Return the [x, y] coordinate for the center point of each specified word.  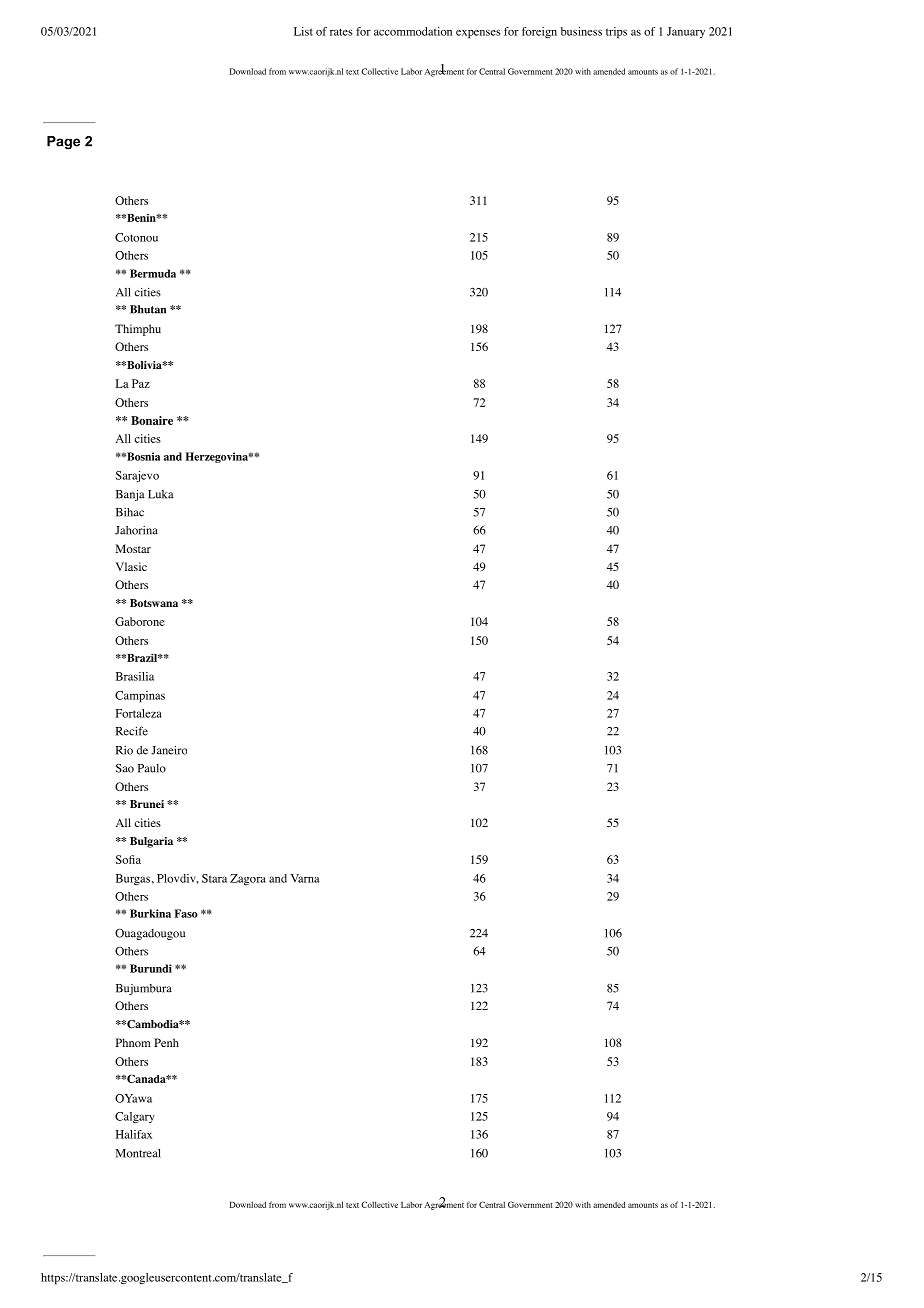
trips [616, 33]
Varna [305, 878]
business [581, 31]
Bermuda [153, 273]
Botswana [154, 603]
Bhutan [148, 309]
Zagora [248, 879]
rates [341, 32]
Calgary [135, 1118]
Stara [214, 878]
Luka [161, 494]
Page [63, 143]
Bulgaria [151, 842]
